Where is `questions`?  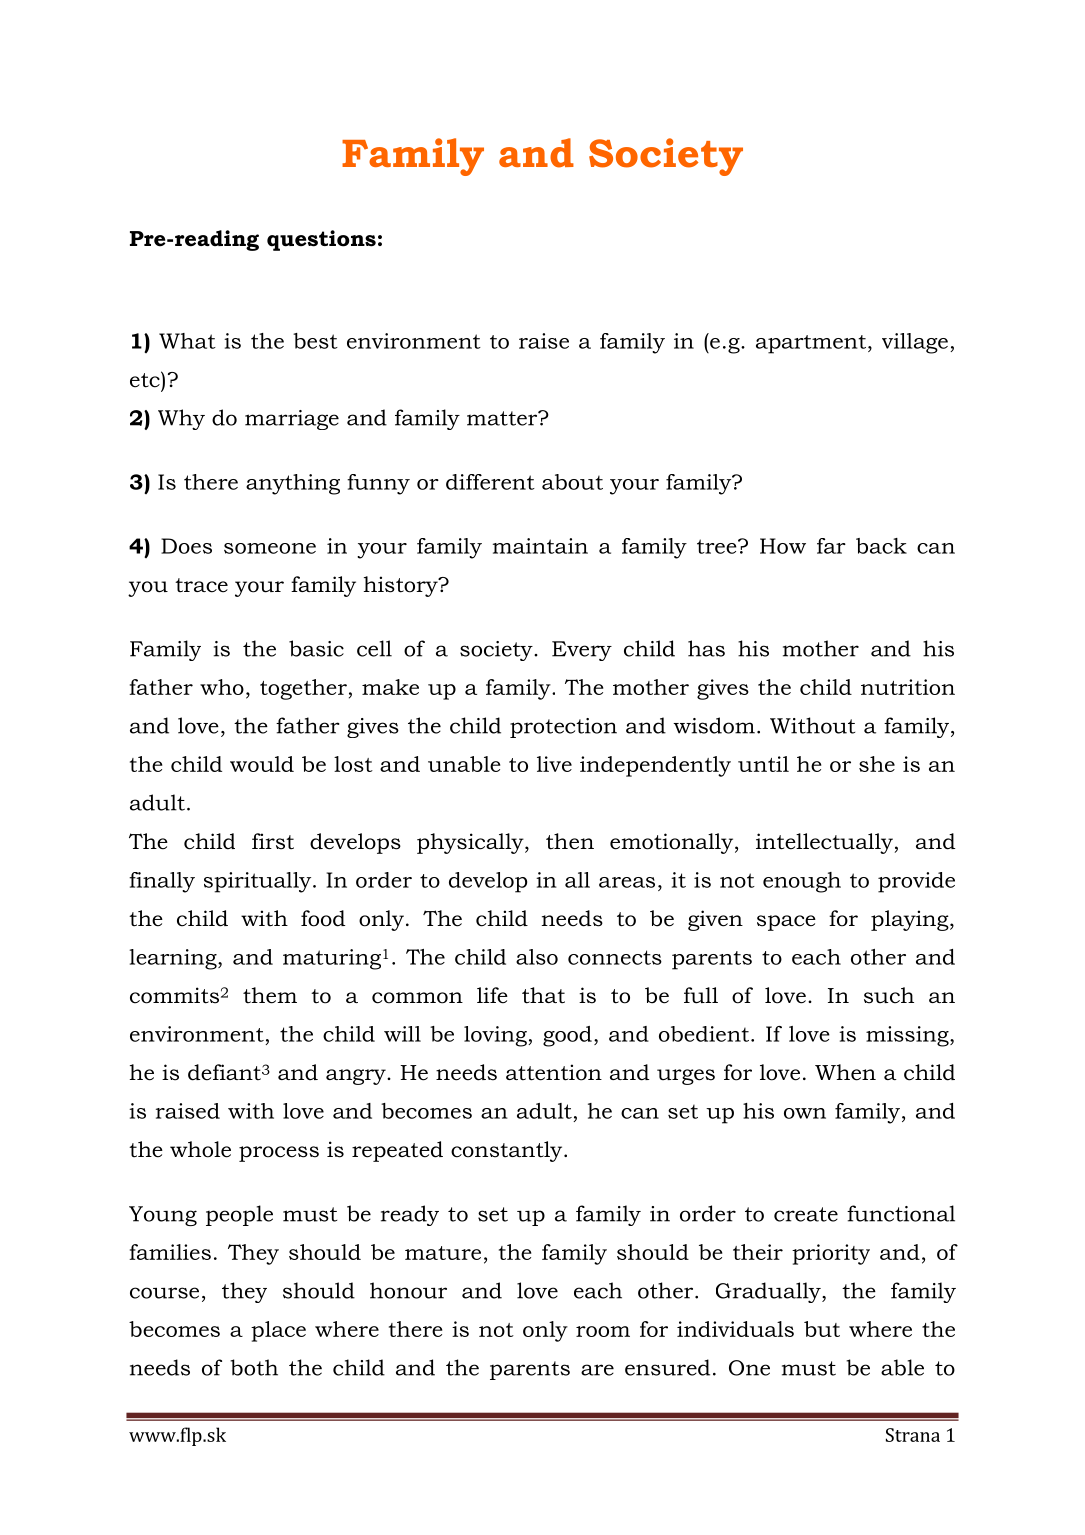 questions is located at coordinates (321, 240).
